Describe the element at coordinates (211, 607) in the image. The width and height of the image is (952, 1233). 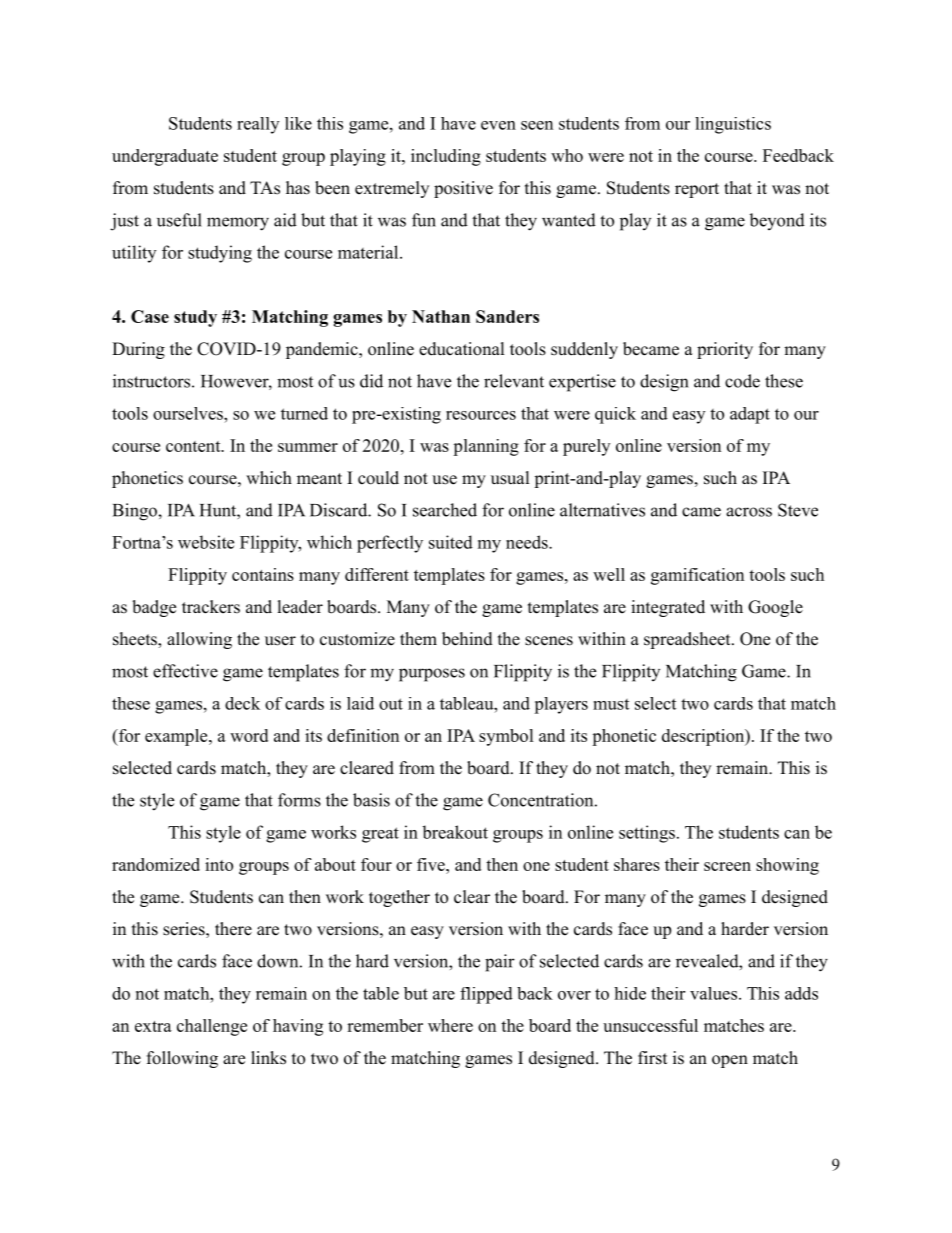
I see `trackers` at that location.
